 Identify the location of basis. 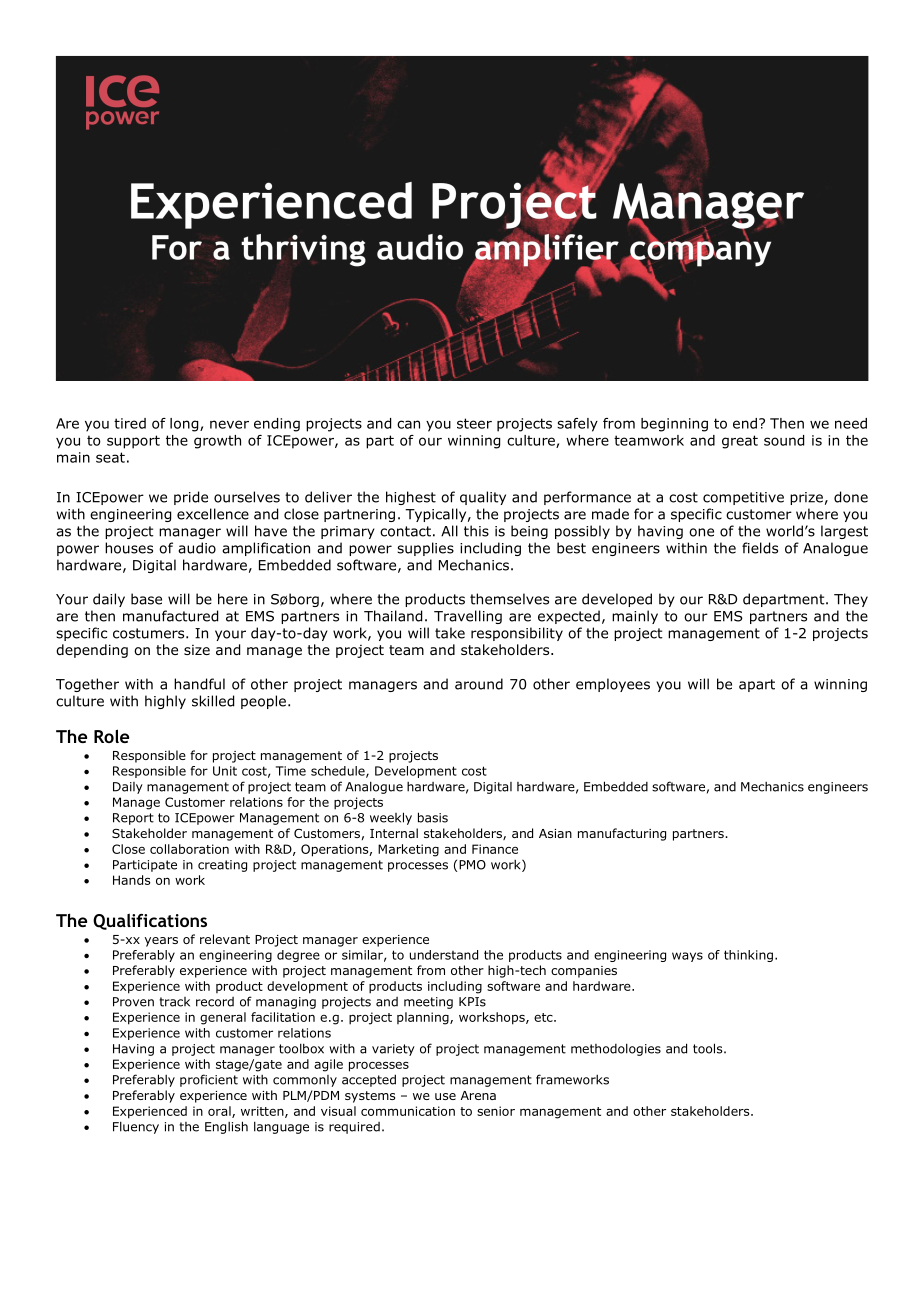
(433, 817).
